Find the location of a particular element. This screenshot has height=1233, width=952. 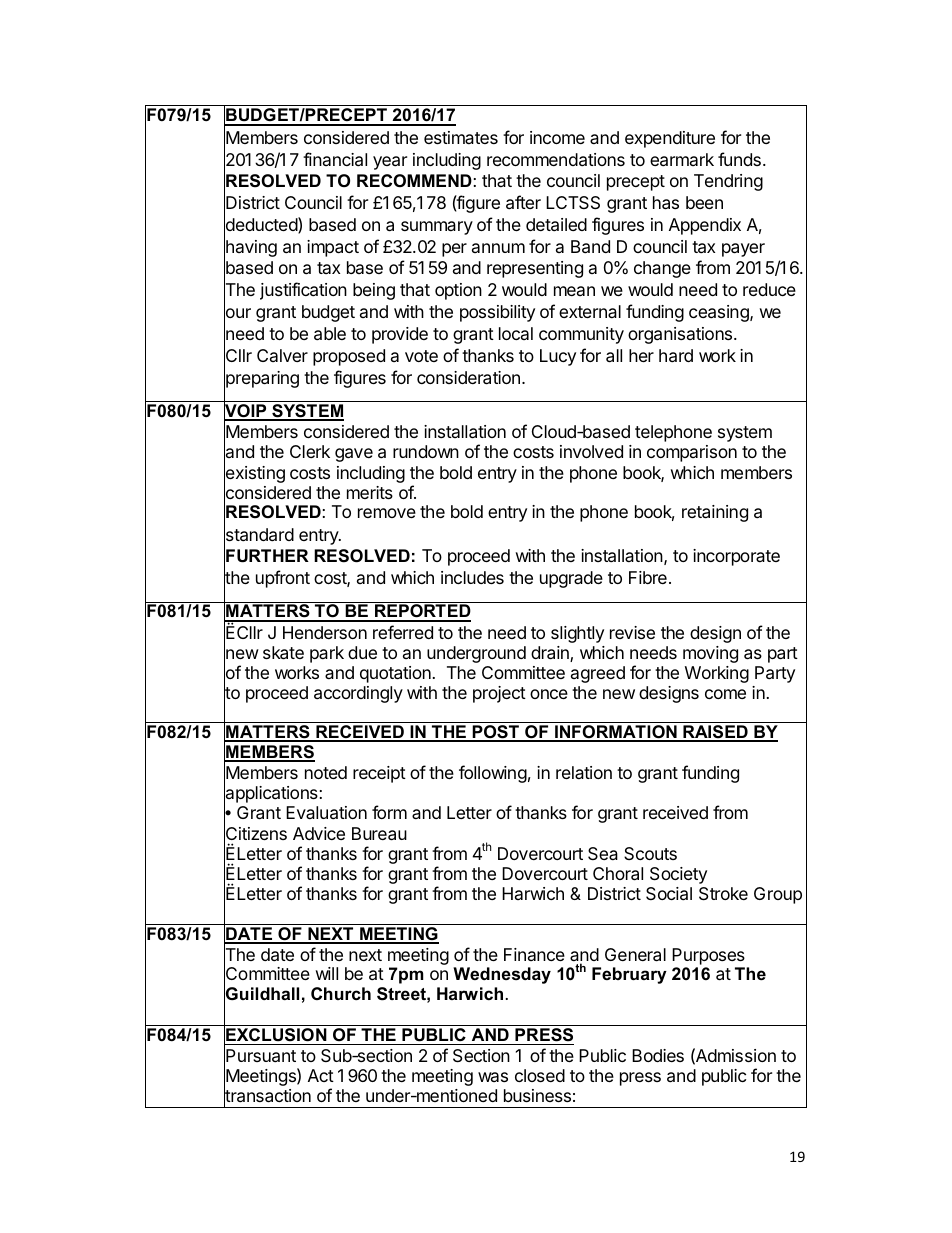

following is located at coordinates (493, 774).
